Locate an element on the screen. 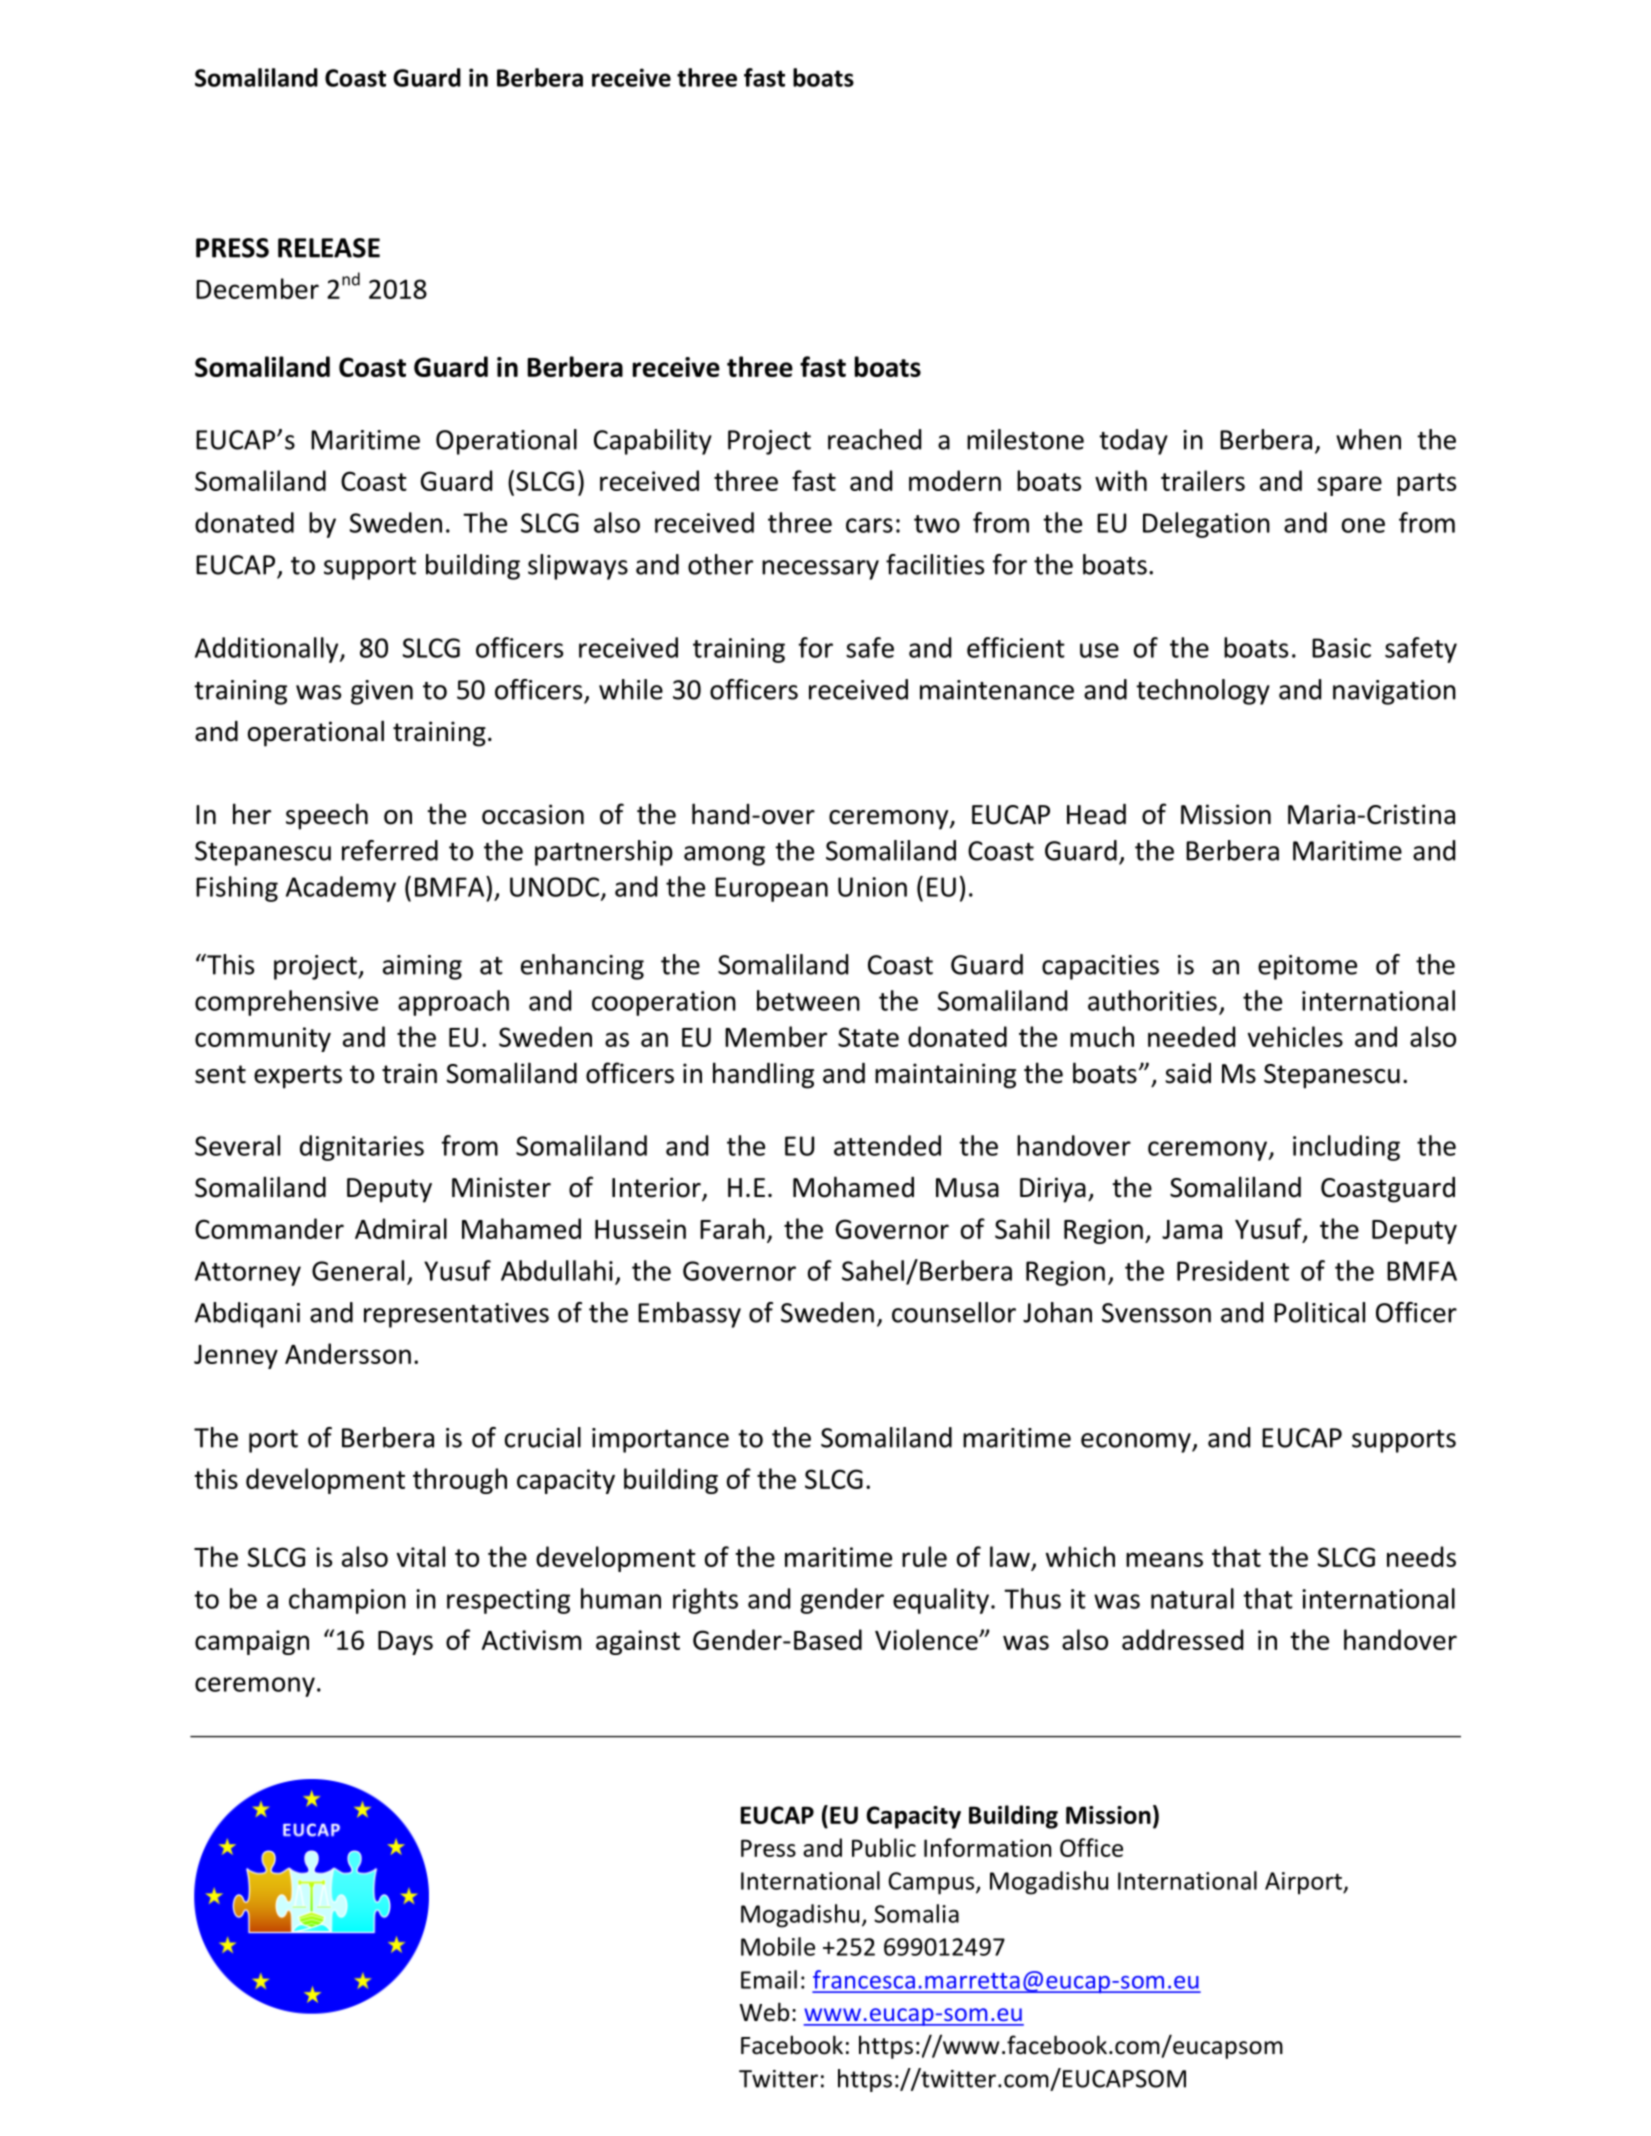  technology is located at coordinates (1203, 692).
